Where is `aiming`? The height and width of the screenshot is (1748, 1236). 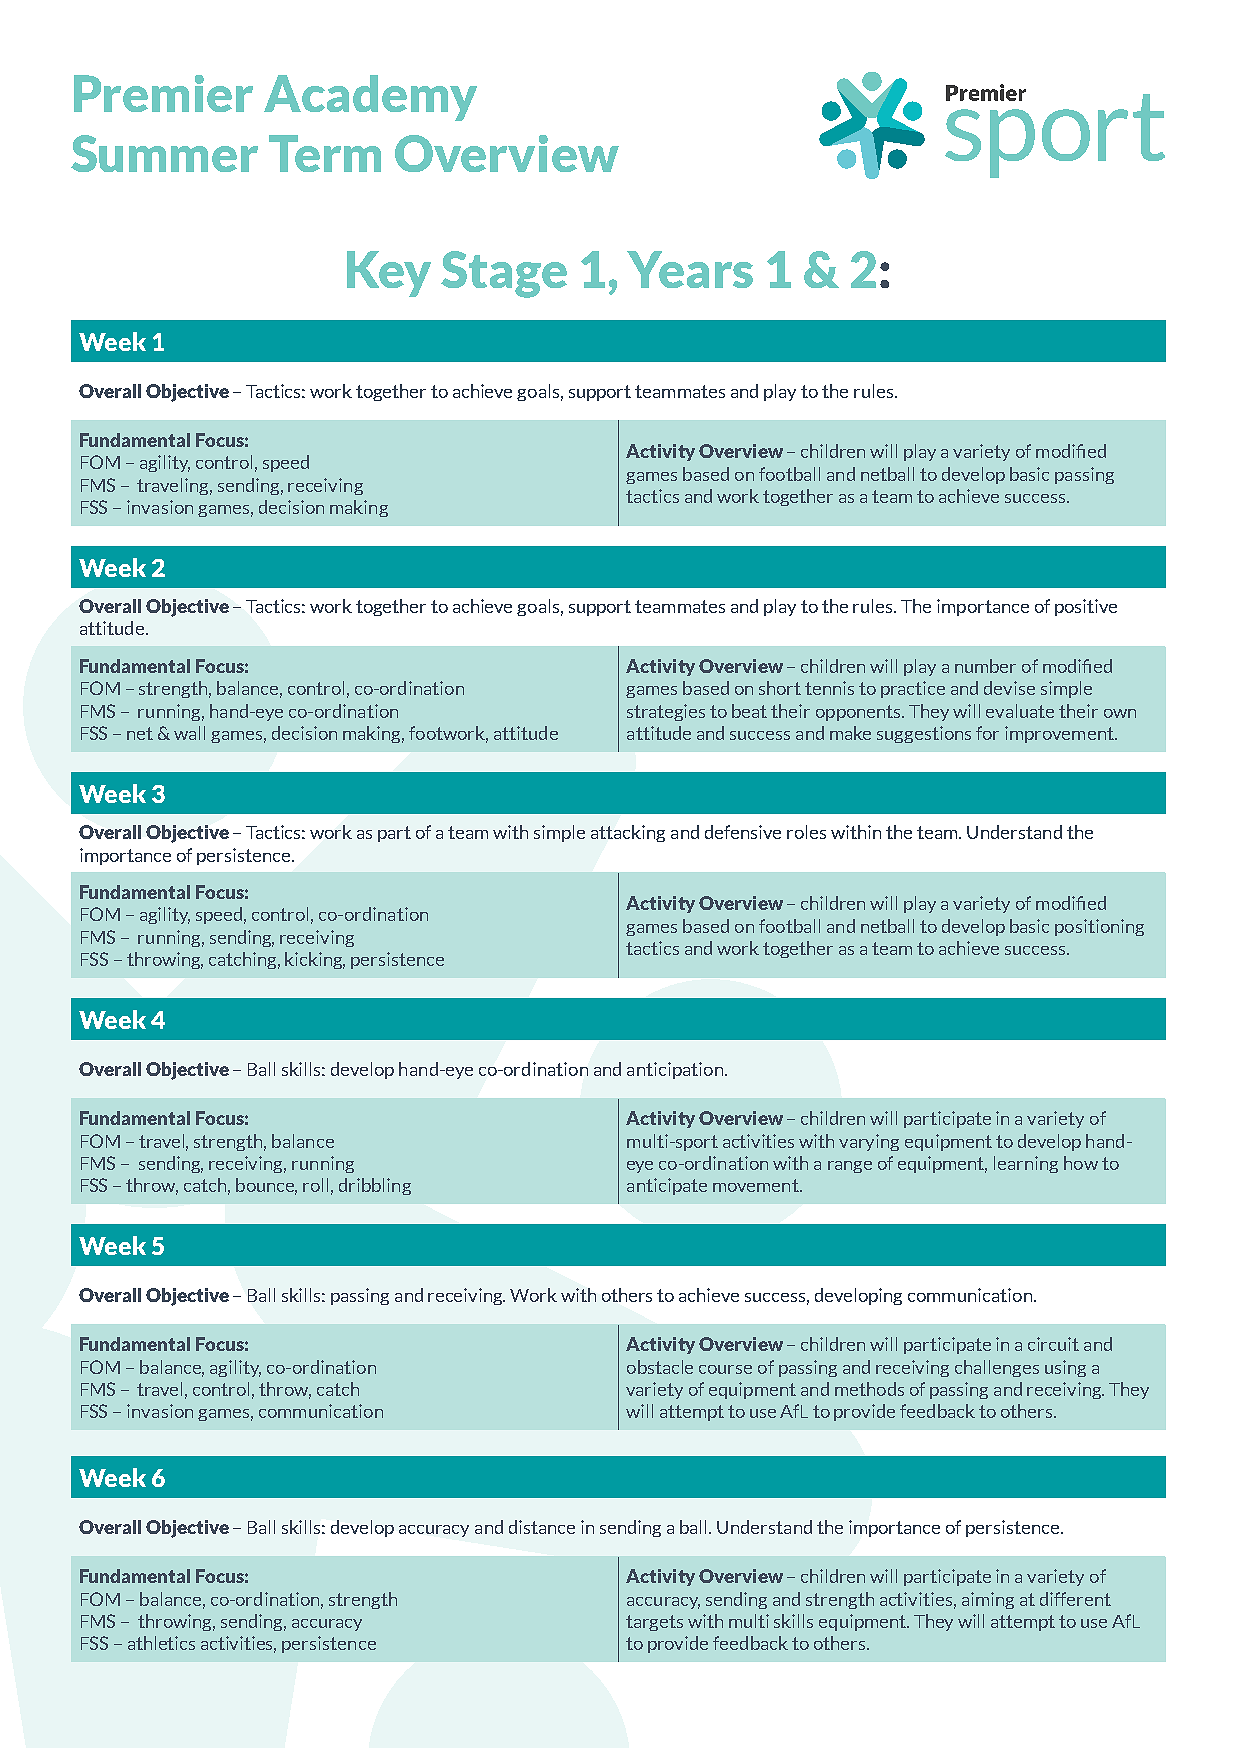
aiming is located at coordinates (988, 1600).
